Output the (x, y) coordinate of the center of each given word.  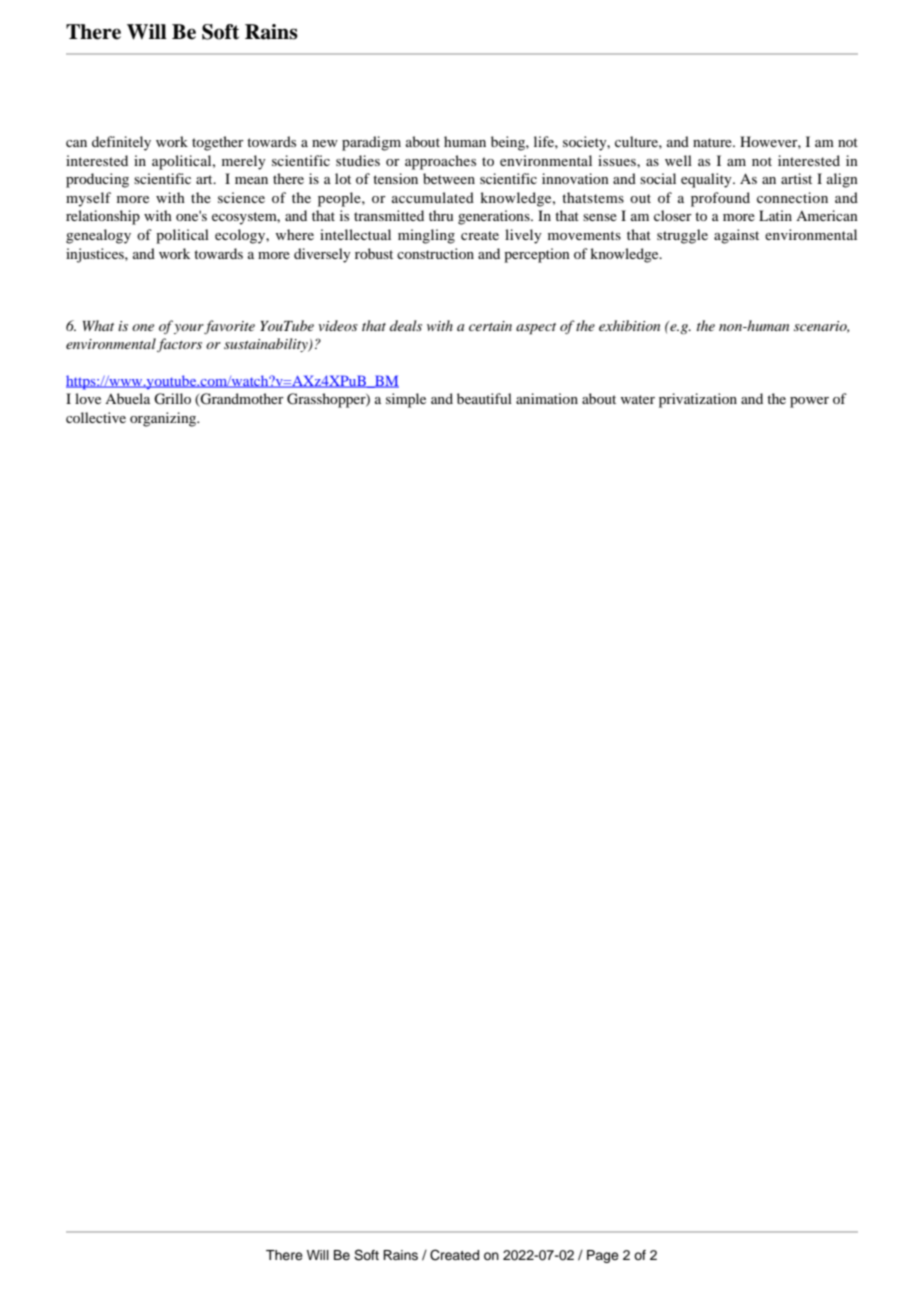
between (449, 178)
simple (406, 400)
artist (796, 178)
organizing (164, 419)
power (809, 402)
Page (603, 1256)
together (218, 143)
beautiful (484, 398)
